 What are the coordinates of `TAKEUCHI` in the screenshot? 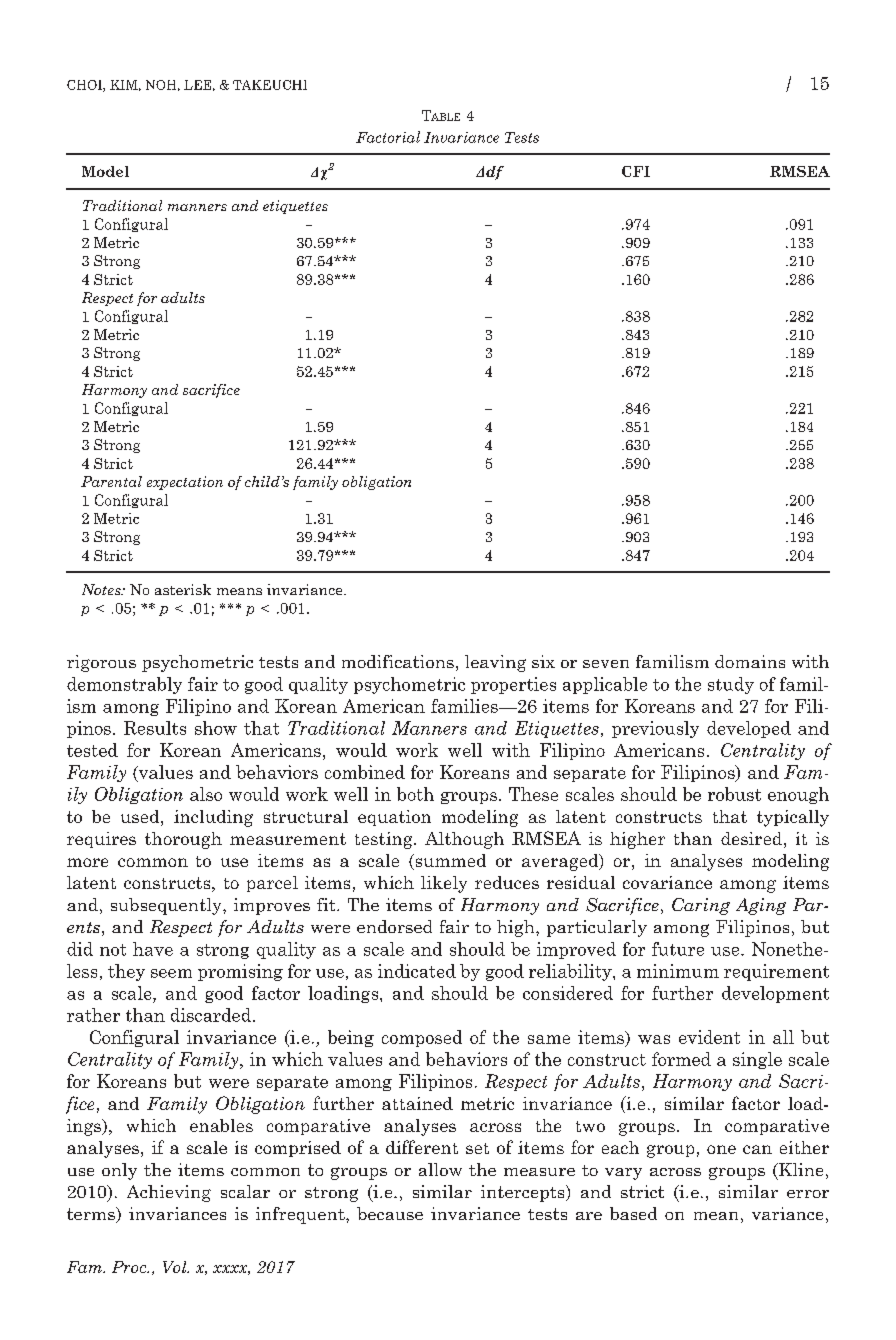 It's located at (270, 85).
